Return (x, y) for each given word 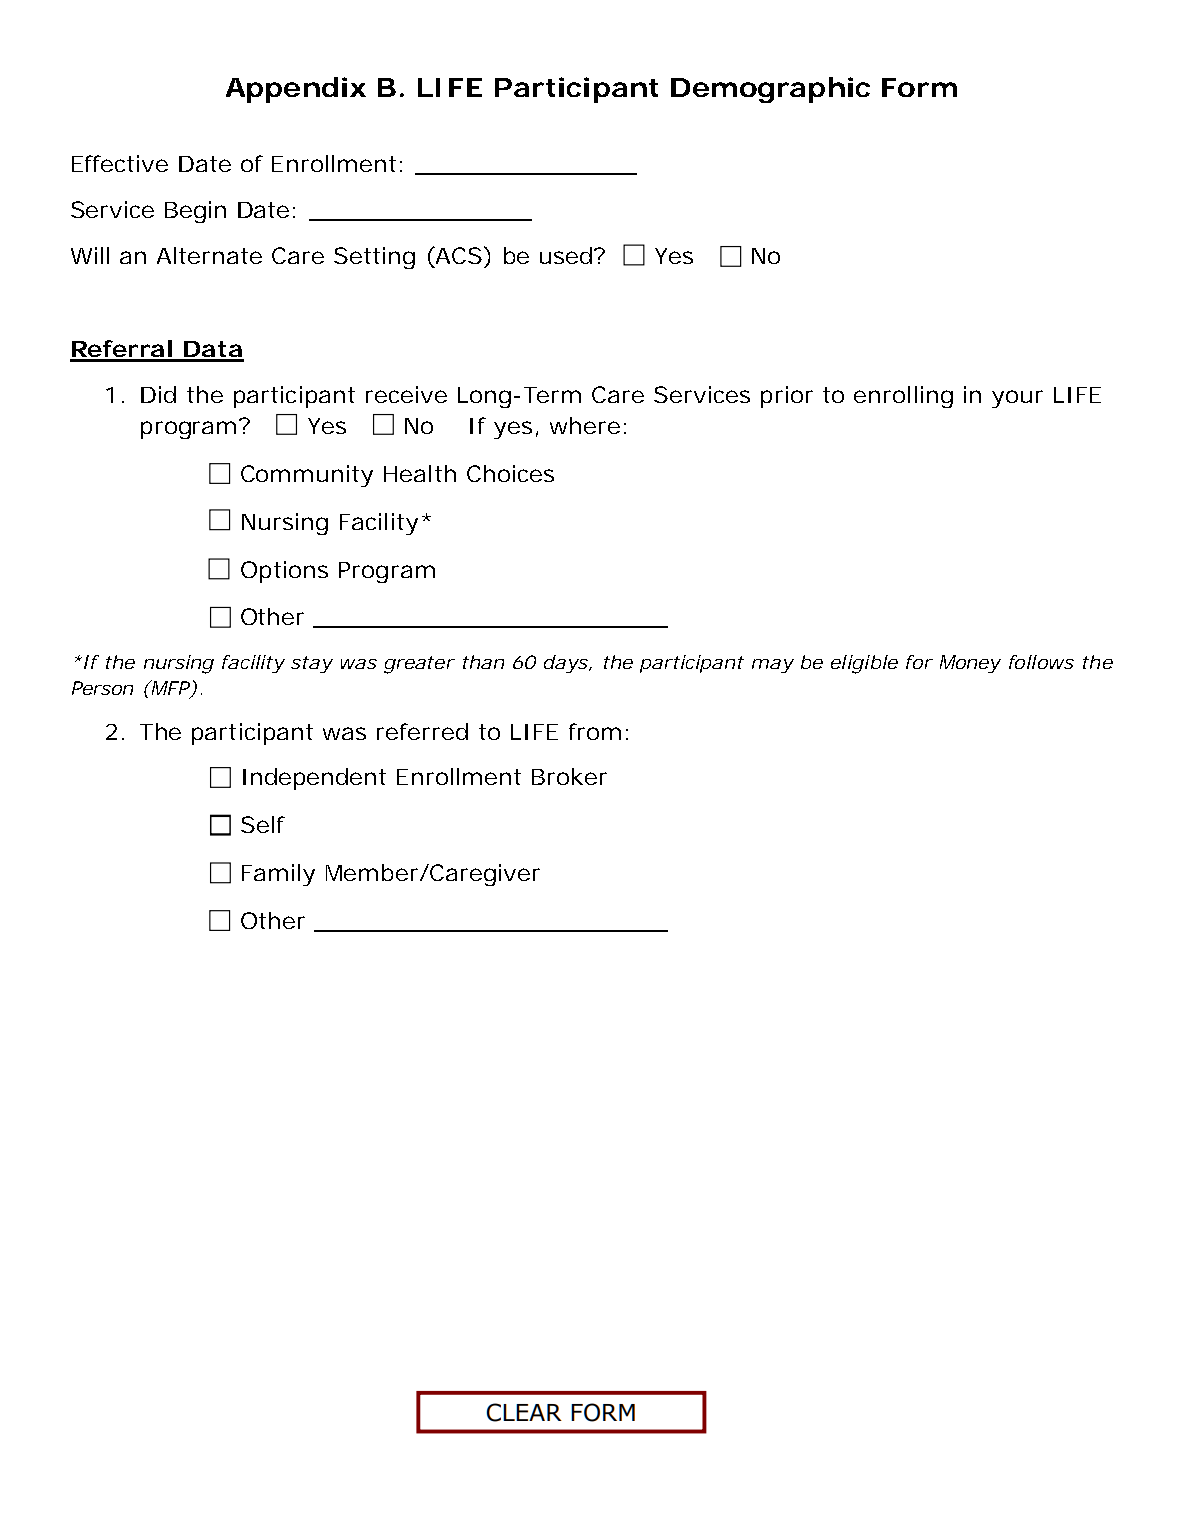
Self (263, 824)
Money (970, 664)
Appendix (295, 90)
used (566, 255)
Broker (569, 776)
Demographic (770, 90)
